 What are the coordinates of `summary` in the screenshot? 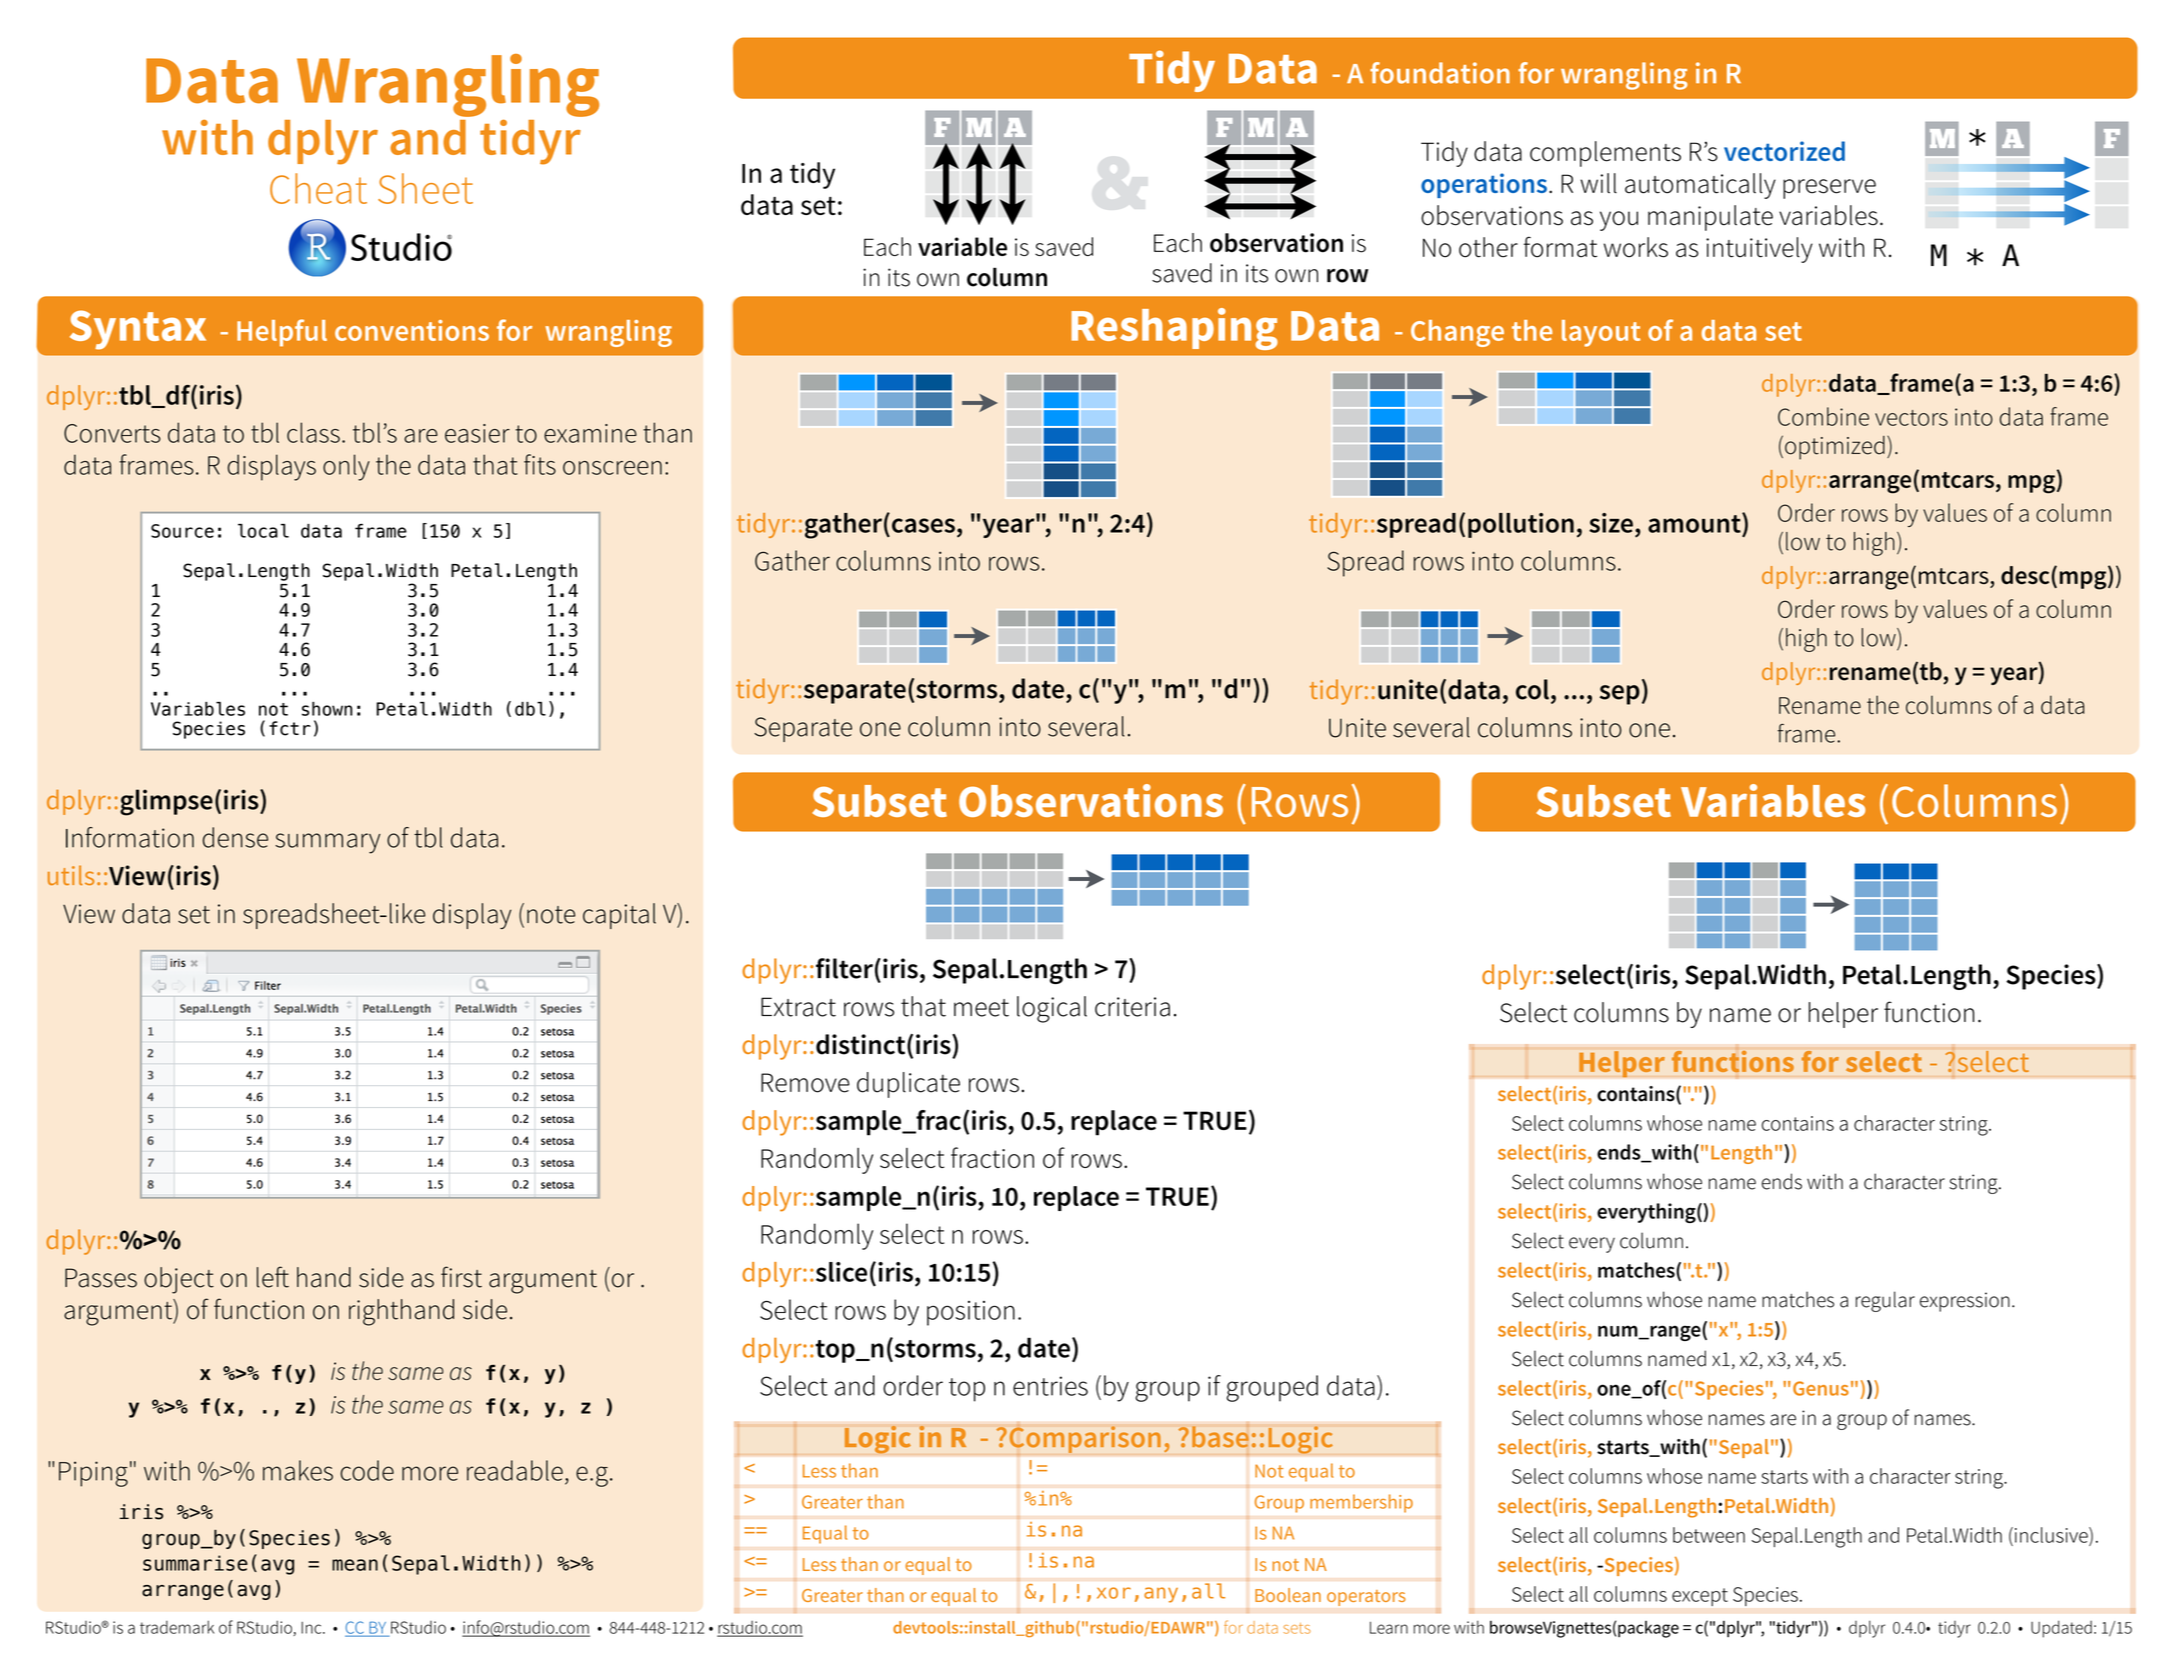 It's located at (328, 843).
